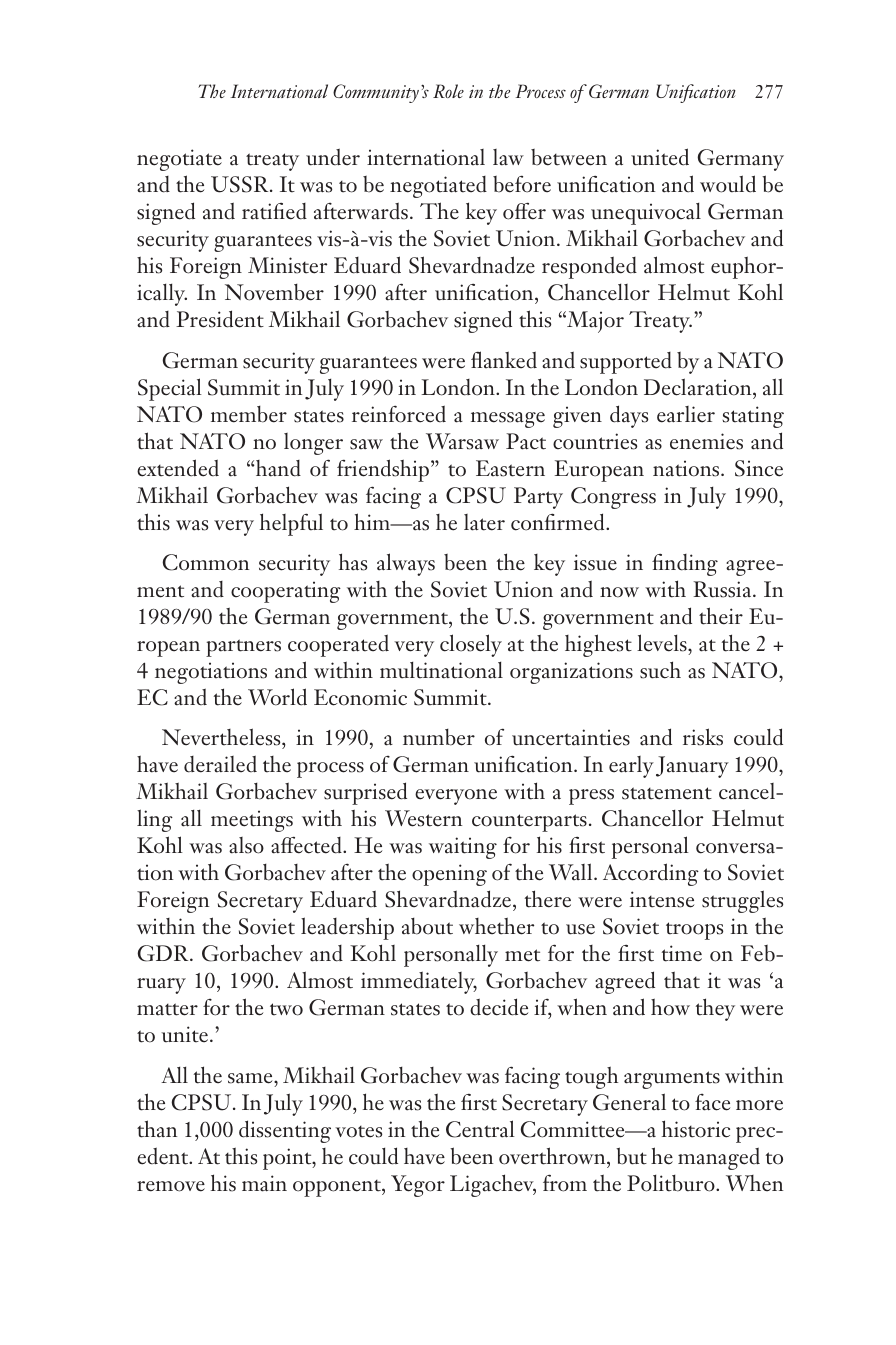 The height and width of the screenshot is (1345, 896). What do you see at coordinates (448, 91) in the screenshot?
I see `Role` at bounding box center [448, 91].
